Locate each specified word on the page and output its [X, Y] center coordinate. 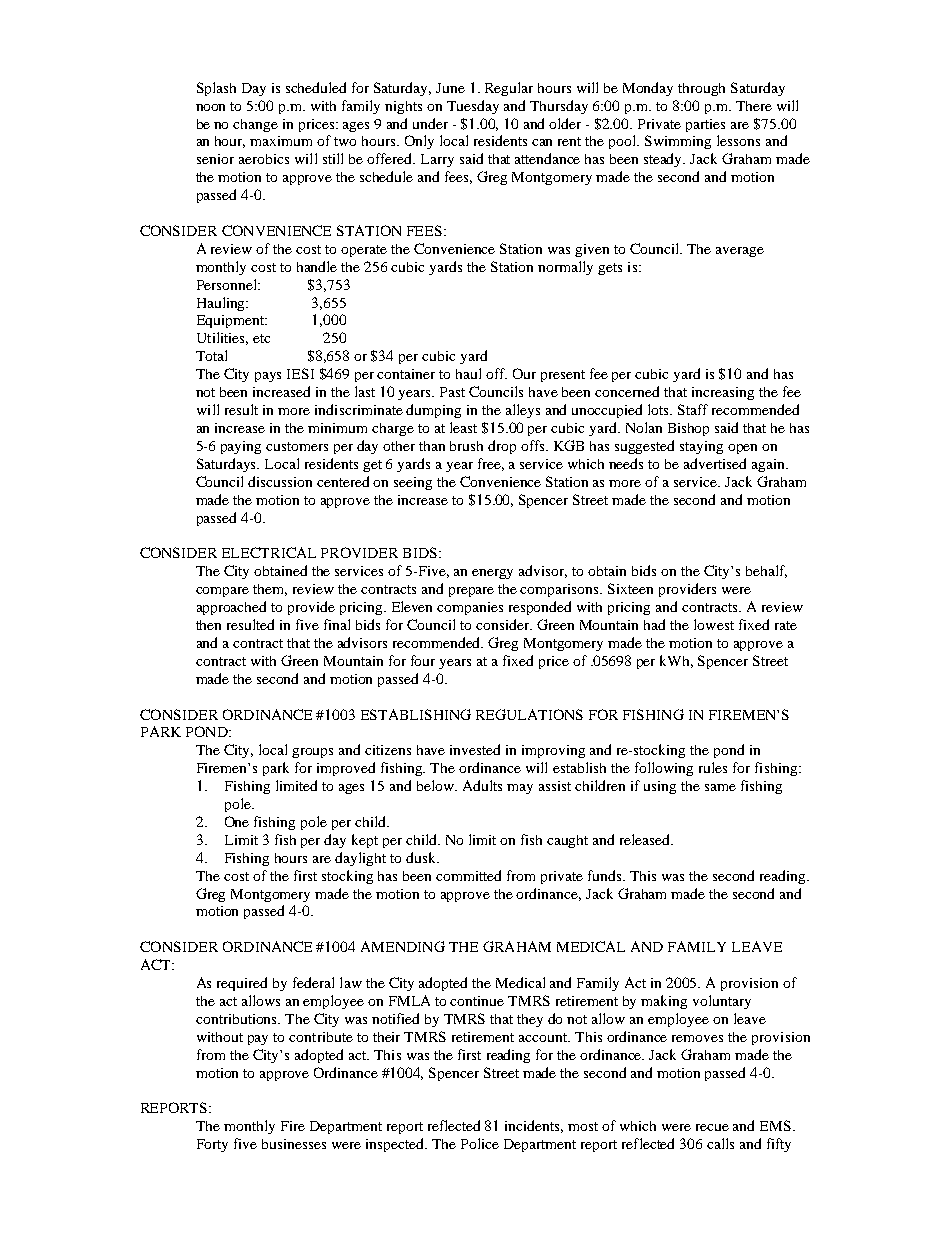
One [237, 821]
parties [705, 125]
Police [480, 1143]
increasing [723, 393]
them [270, 590]
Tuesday [473, 107]
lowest [714, 624]
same [720, 787]
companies [470, 608]
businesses [294, 1144]
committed [468, 875]
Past [452, 392]
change [255, 125]
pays [268, 377]
